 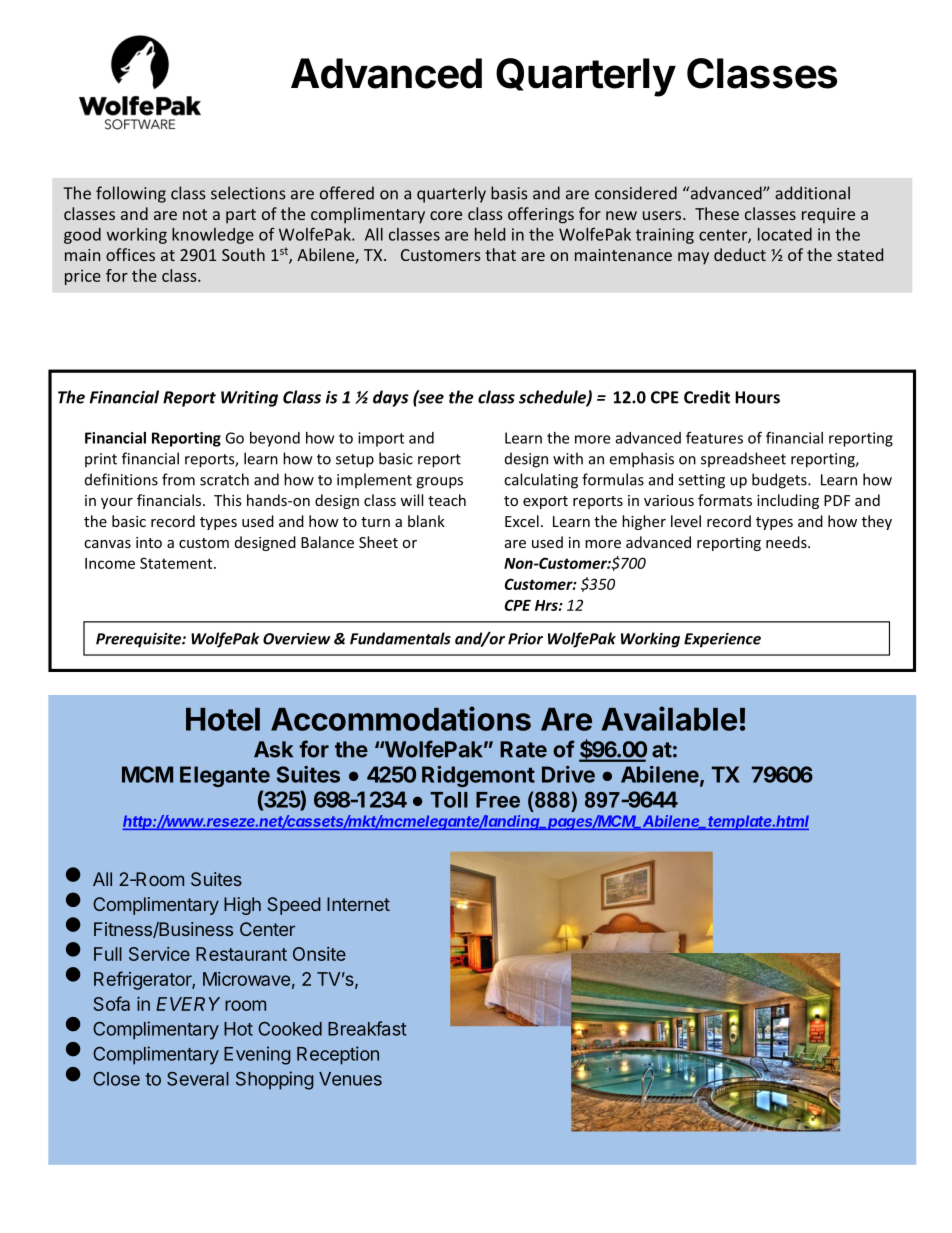 What do you see at coordinates (198, 1079) in the screenshot?
I see `Several` at bounding box center [198, 1079].
